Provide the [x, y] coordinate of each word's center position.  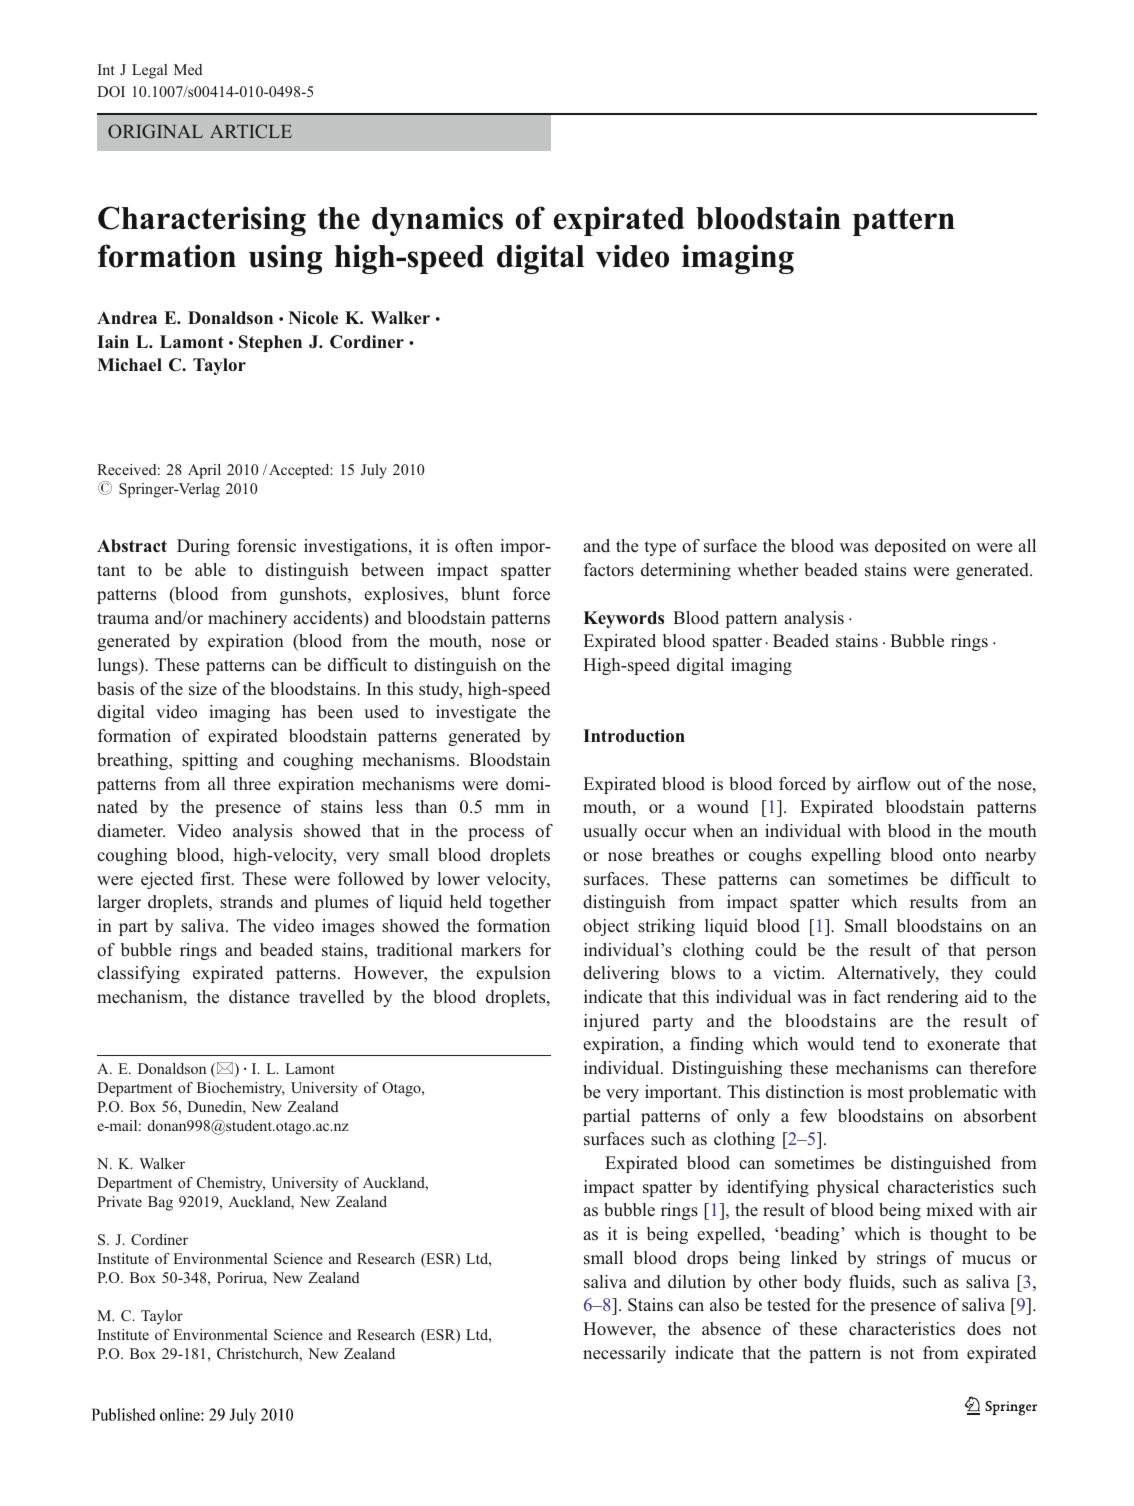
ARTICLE [251, 131]
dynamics [437, 221]
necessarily [624, 1354]
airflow [884, 784]
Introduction [634, 736]
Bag [160, 1203]
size [203, 688]
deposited [910, 547]
